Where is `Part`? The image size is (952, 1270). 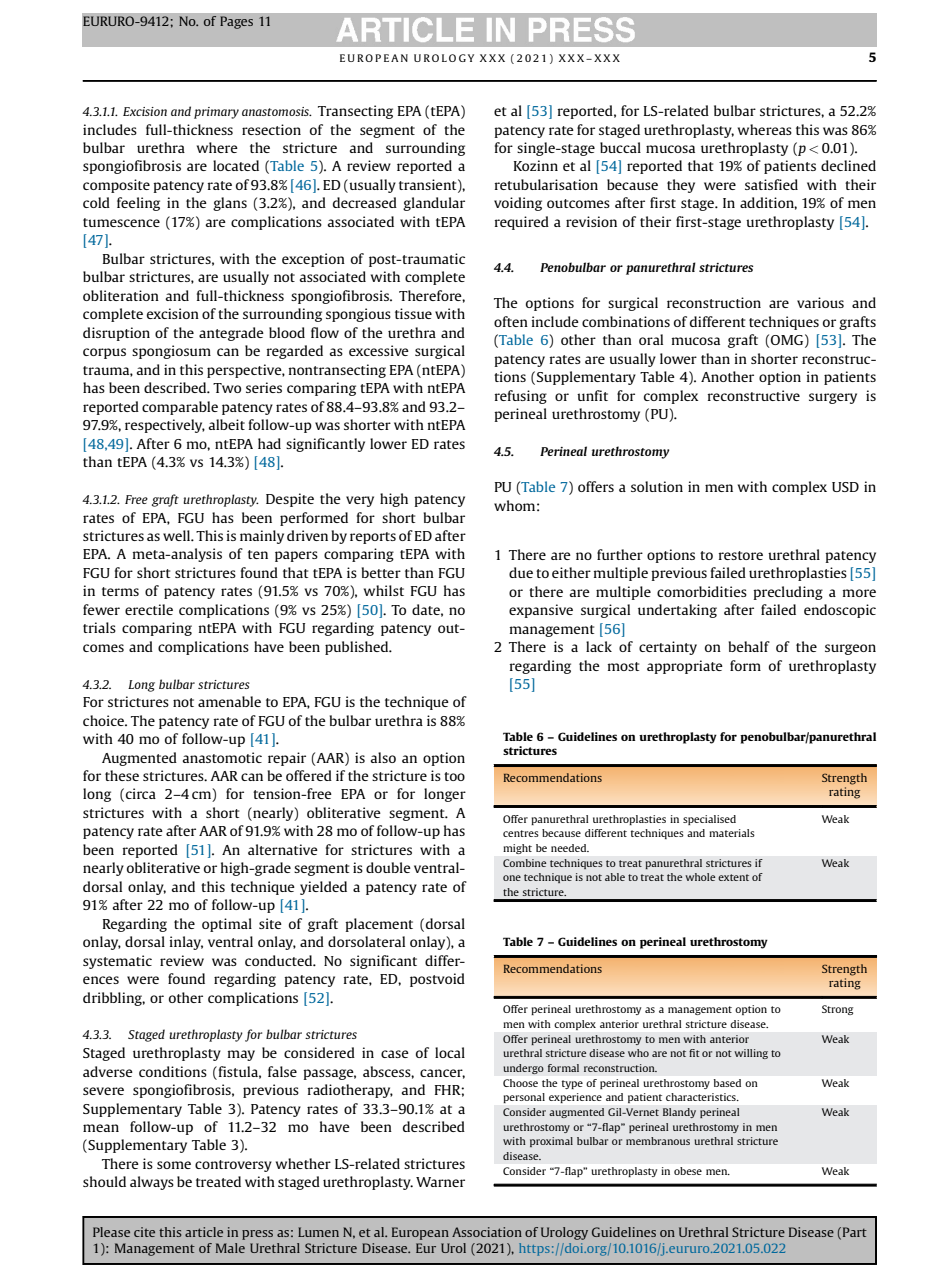 Part is located at coordinates (853, 1233).
